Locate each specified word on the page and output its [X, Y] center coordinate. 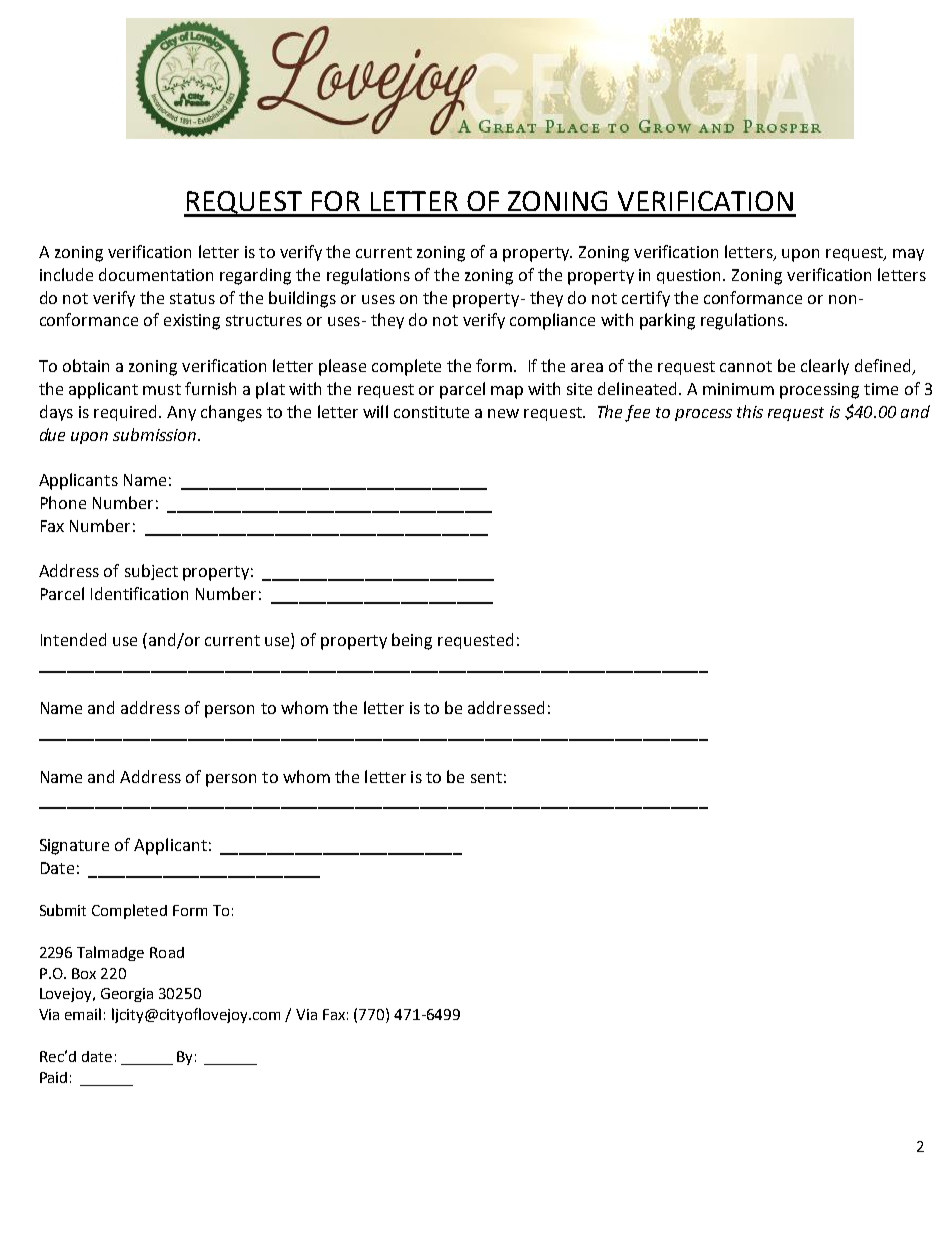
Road [167, 952]
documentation [156, 274]
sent [486, 777]
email [83, 1014]
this [750, 411]
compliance [552, 321]
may [908, 255]
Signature [74, 847]
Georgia [127, 995]
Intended [73, 639]
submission [156, 434]
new [503, 413]
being [412, 641]
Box [84, 973]
